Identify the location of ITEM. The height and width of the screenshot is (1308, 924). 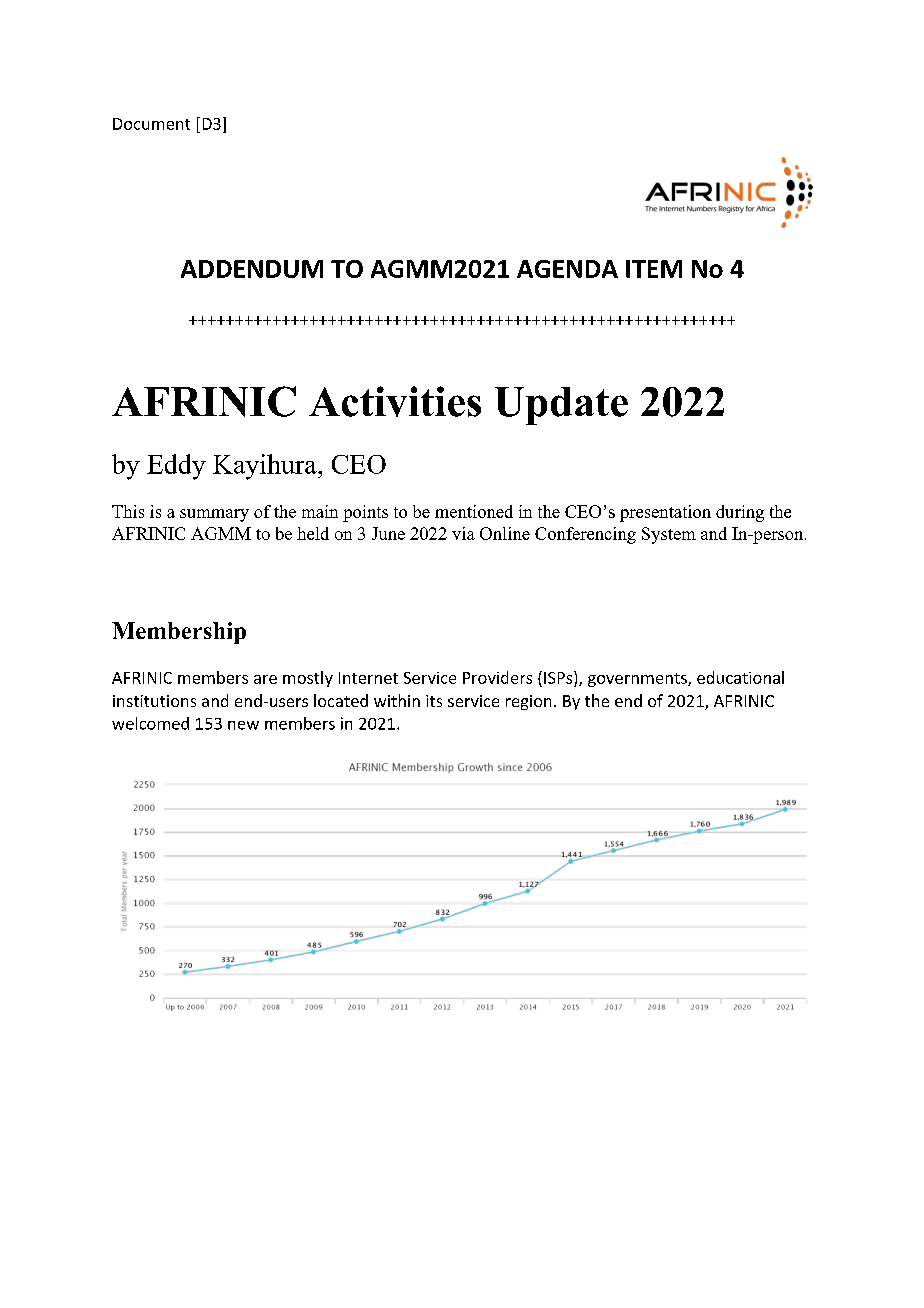
(654, 269).
